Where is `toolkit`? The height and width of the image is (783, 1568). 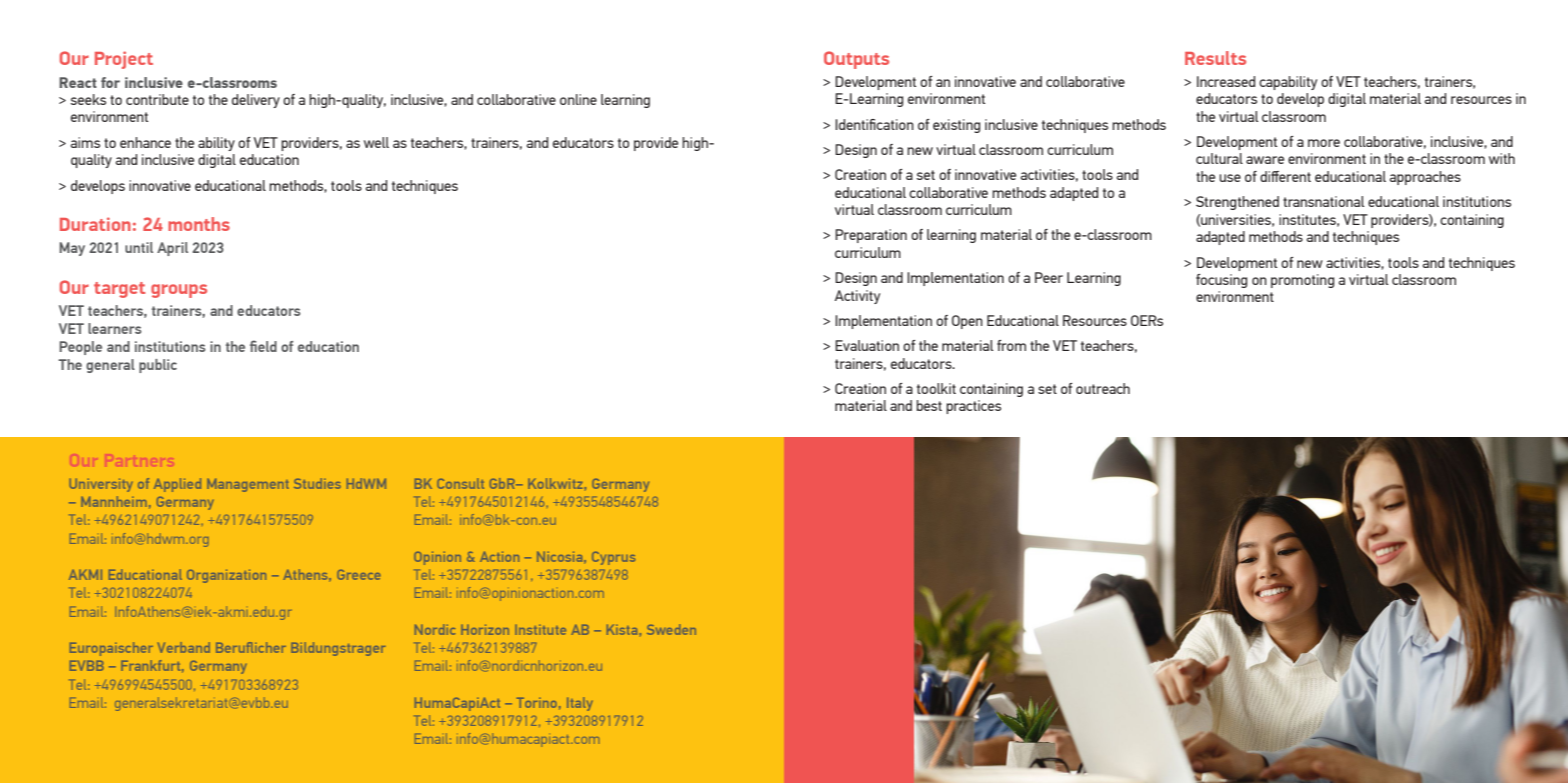 toolkit is located at coordinates (936, 388).
